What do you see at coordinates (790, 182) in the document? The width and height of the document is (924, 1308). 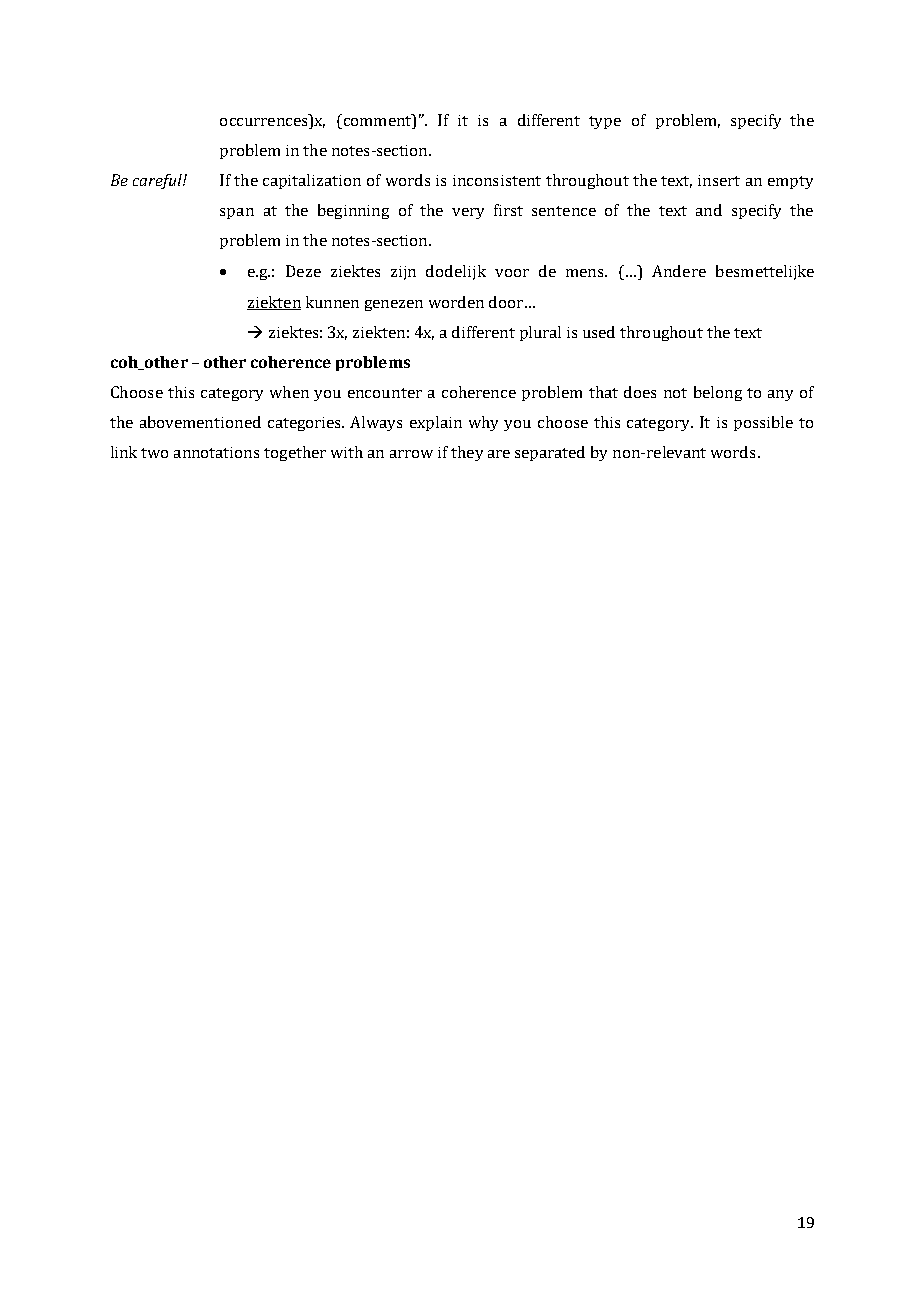 I see `empty` at bounding box center [790, 182].
